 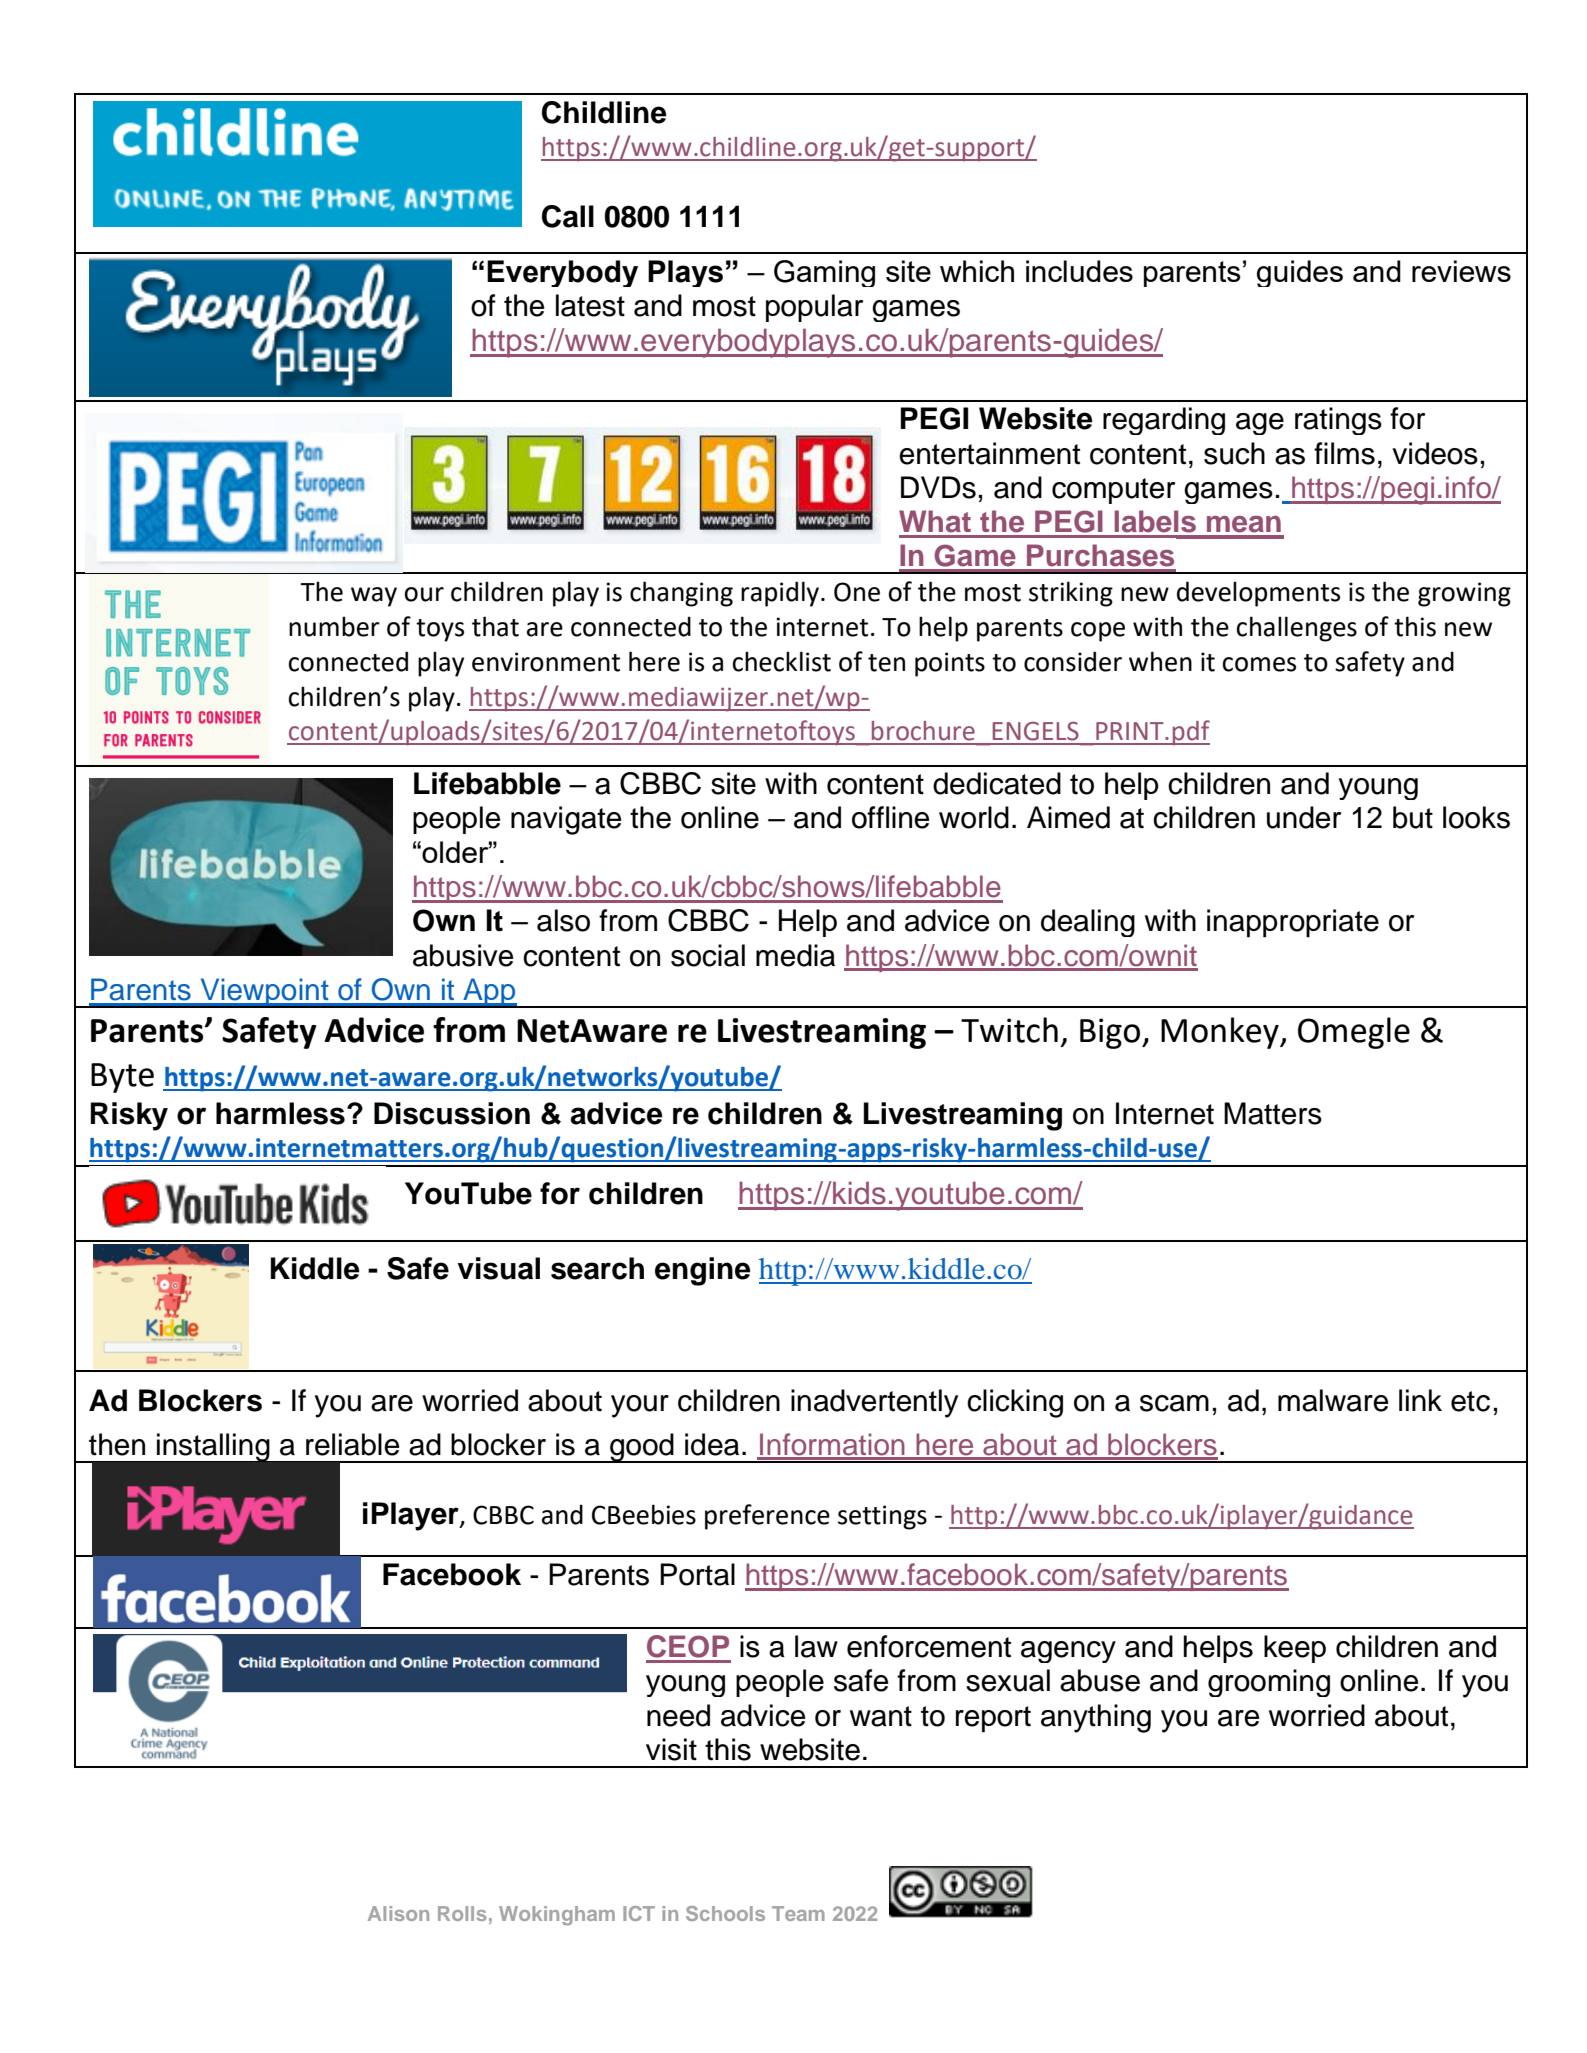 I want to click on Gaming, so click(x=824, y=273).
